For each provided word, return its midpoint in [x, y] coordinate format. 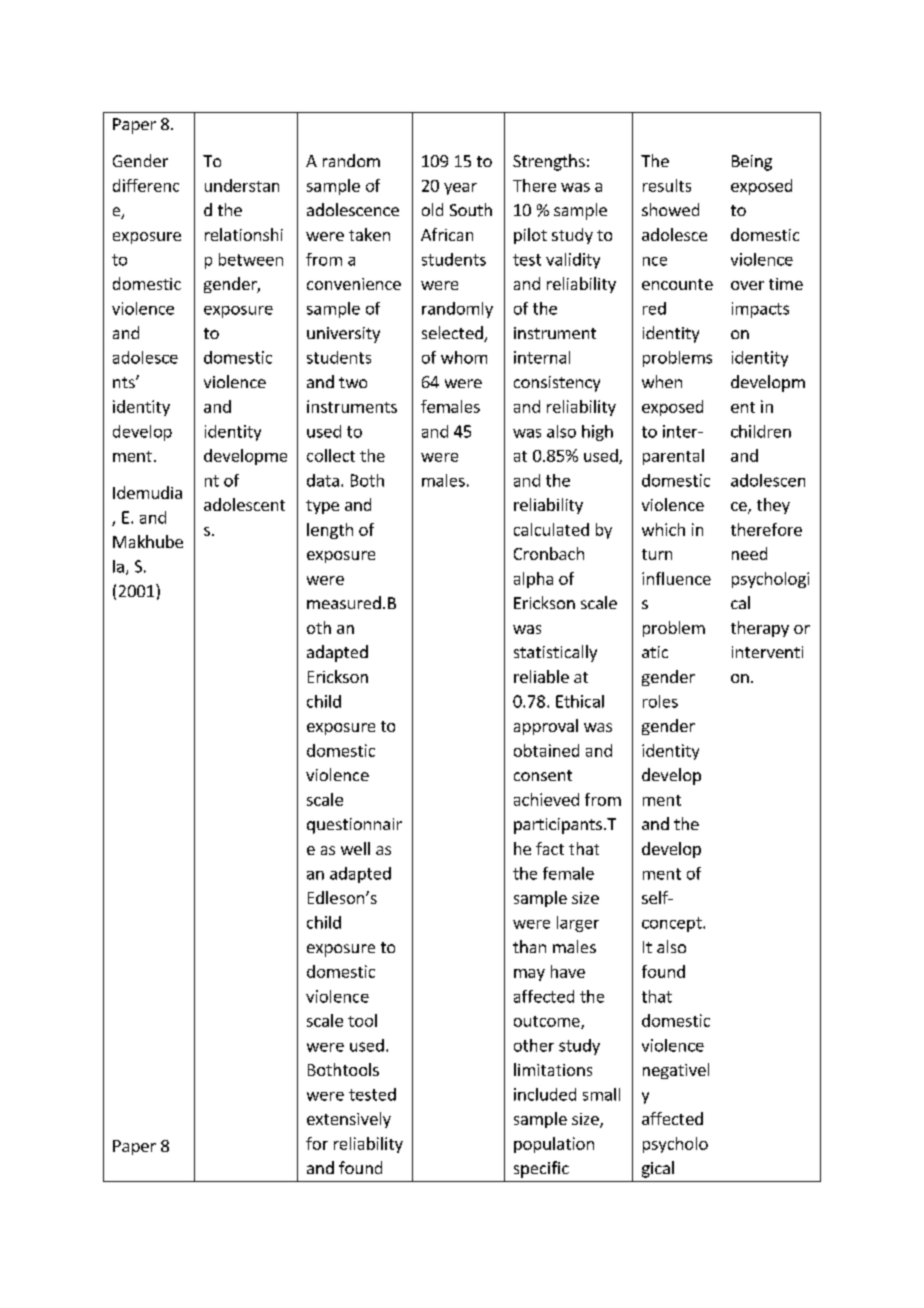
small [601, 1094]
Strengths [549, 162]
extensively [349, 1120]
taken [369, 234]
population [554, 1145]
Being [752, 163]
